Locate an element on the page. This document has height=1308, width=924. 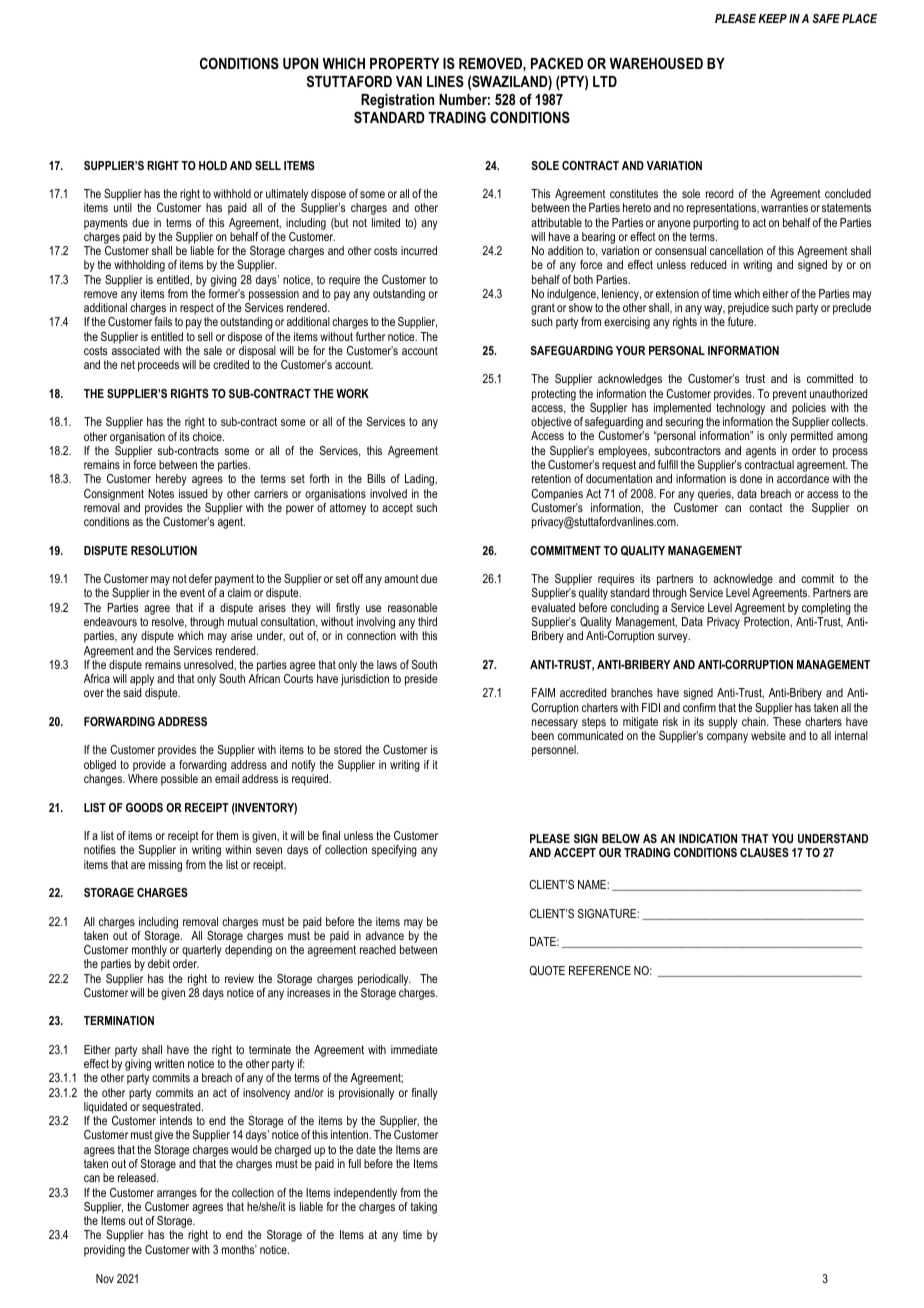
quarterly is located at coordinates (202, 952).
